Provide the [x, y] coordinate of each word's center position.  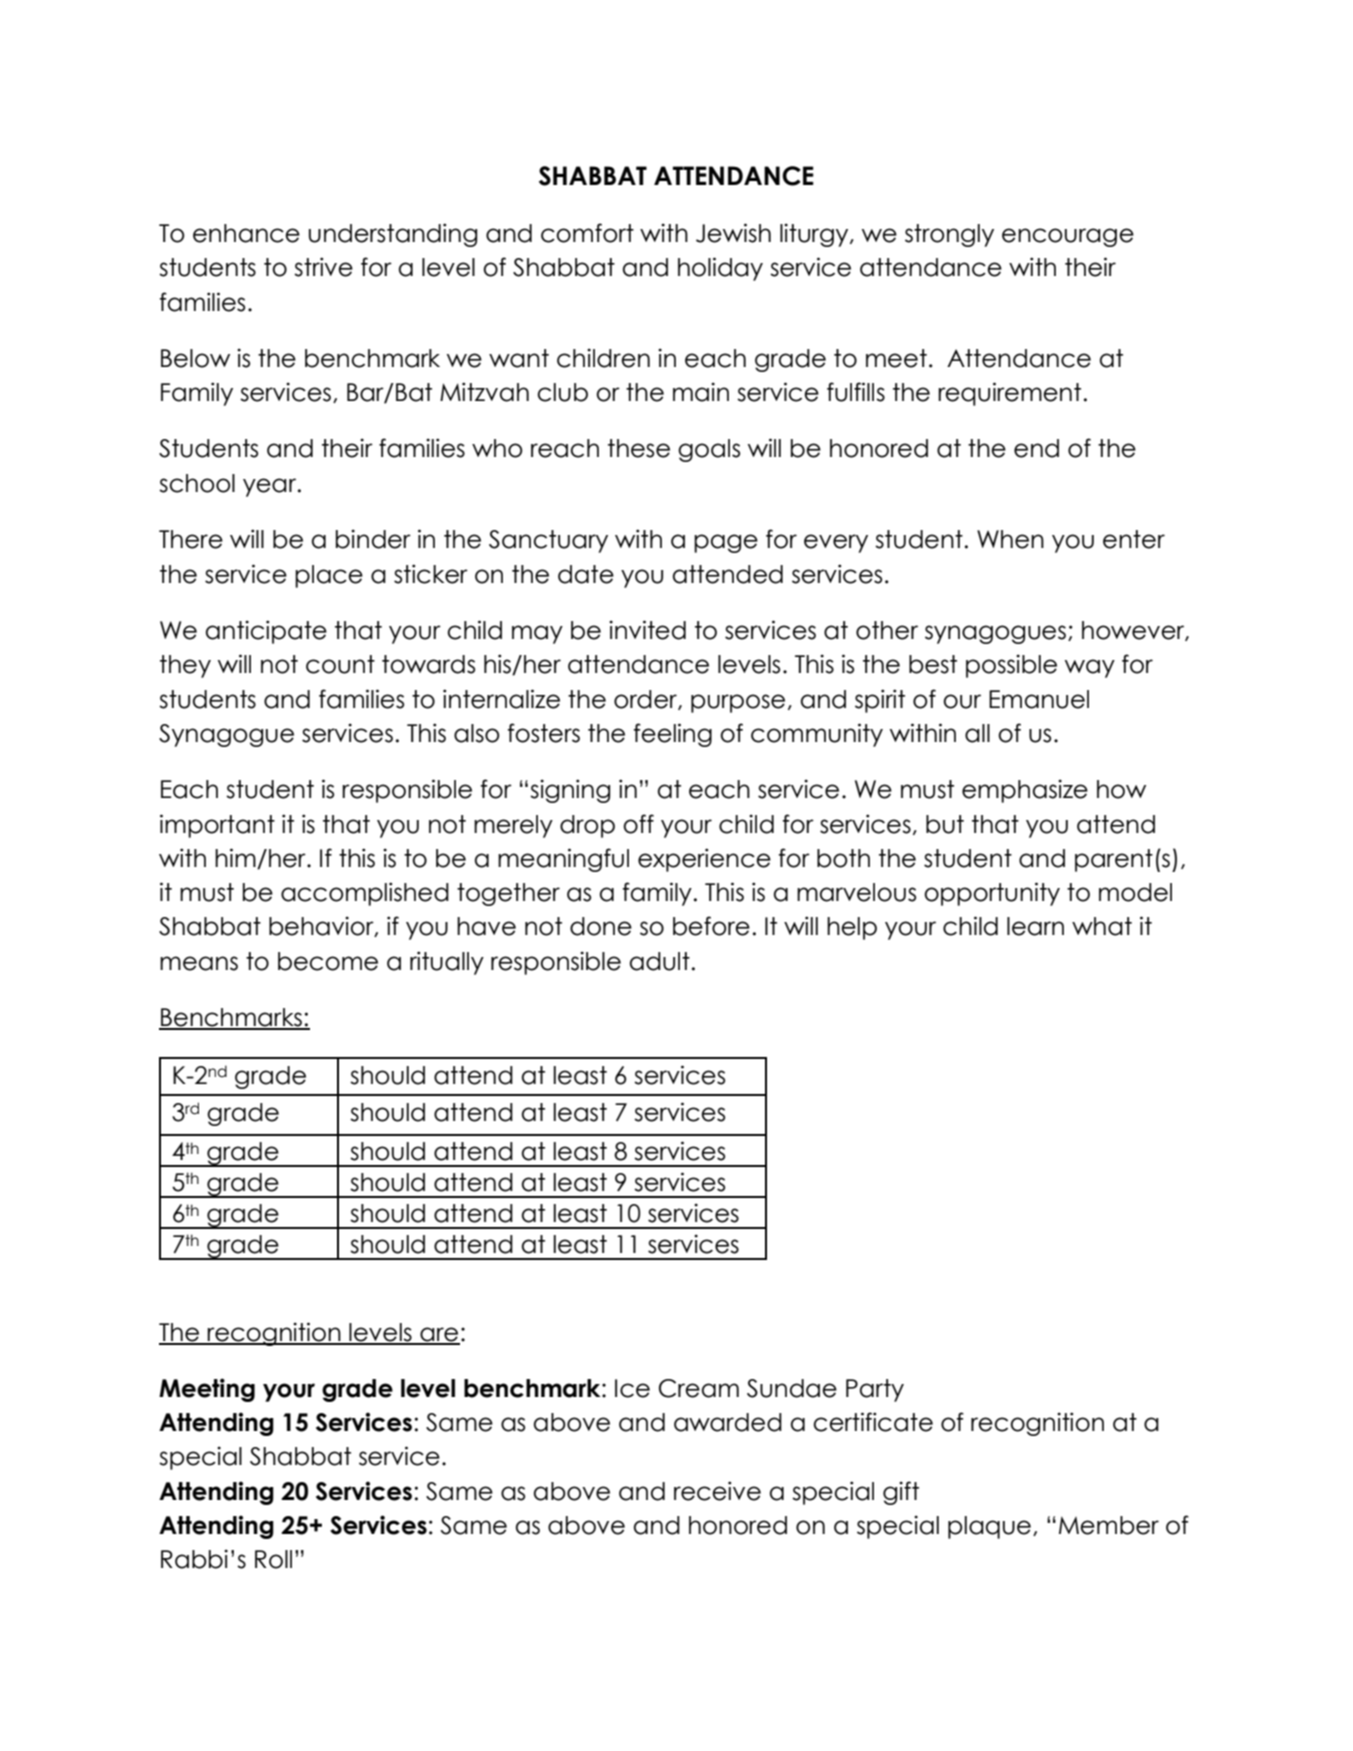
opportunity [992, 894]
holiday [720, 269]
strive [323, 267]
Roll [273, 1559]
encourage [1068, 237]
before [711, 926]
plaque [989, 1527]
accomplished [365, 894]
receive [717, 1491]
